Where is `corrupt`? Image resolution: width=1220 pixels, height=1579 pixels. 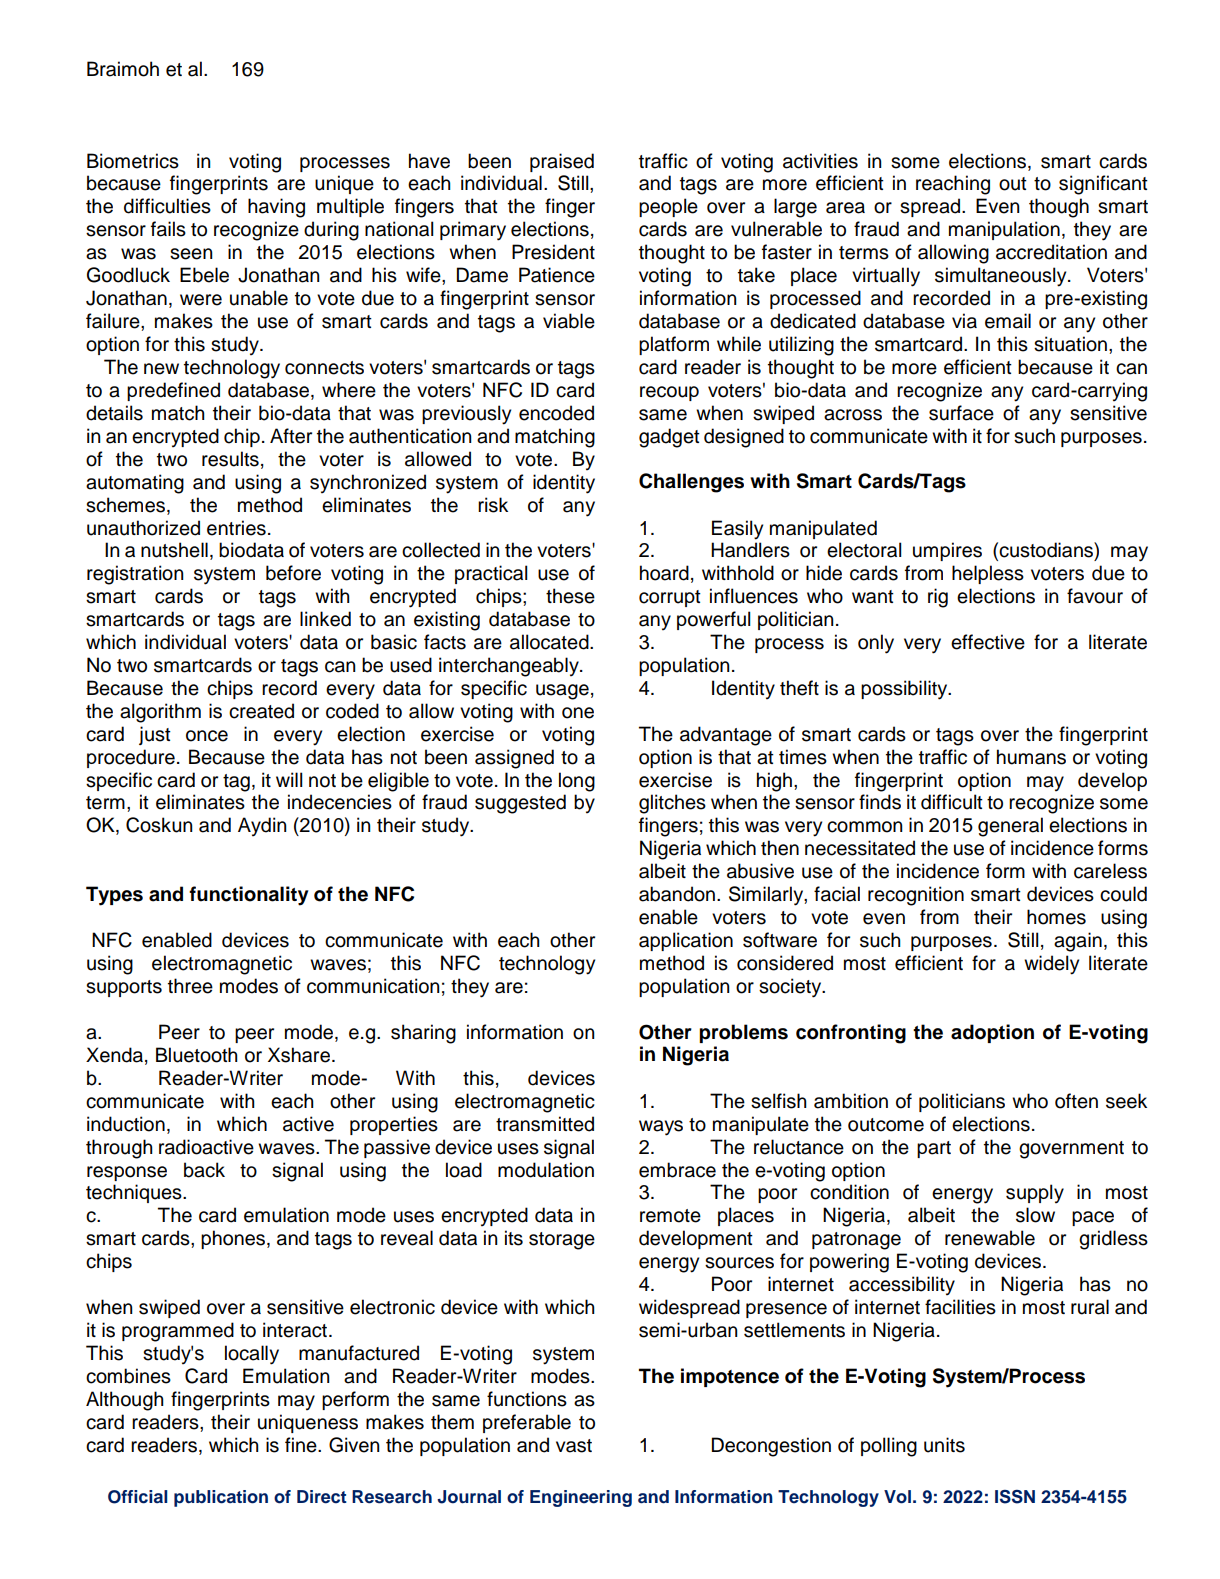 corrupt is located at coordinates (670, 598).
